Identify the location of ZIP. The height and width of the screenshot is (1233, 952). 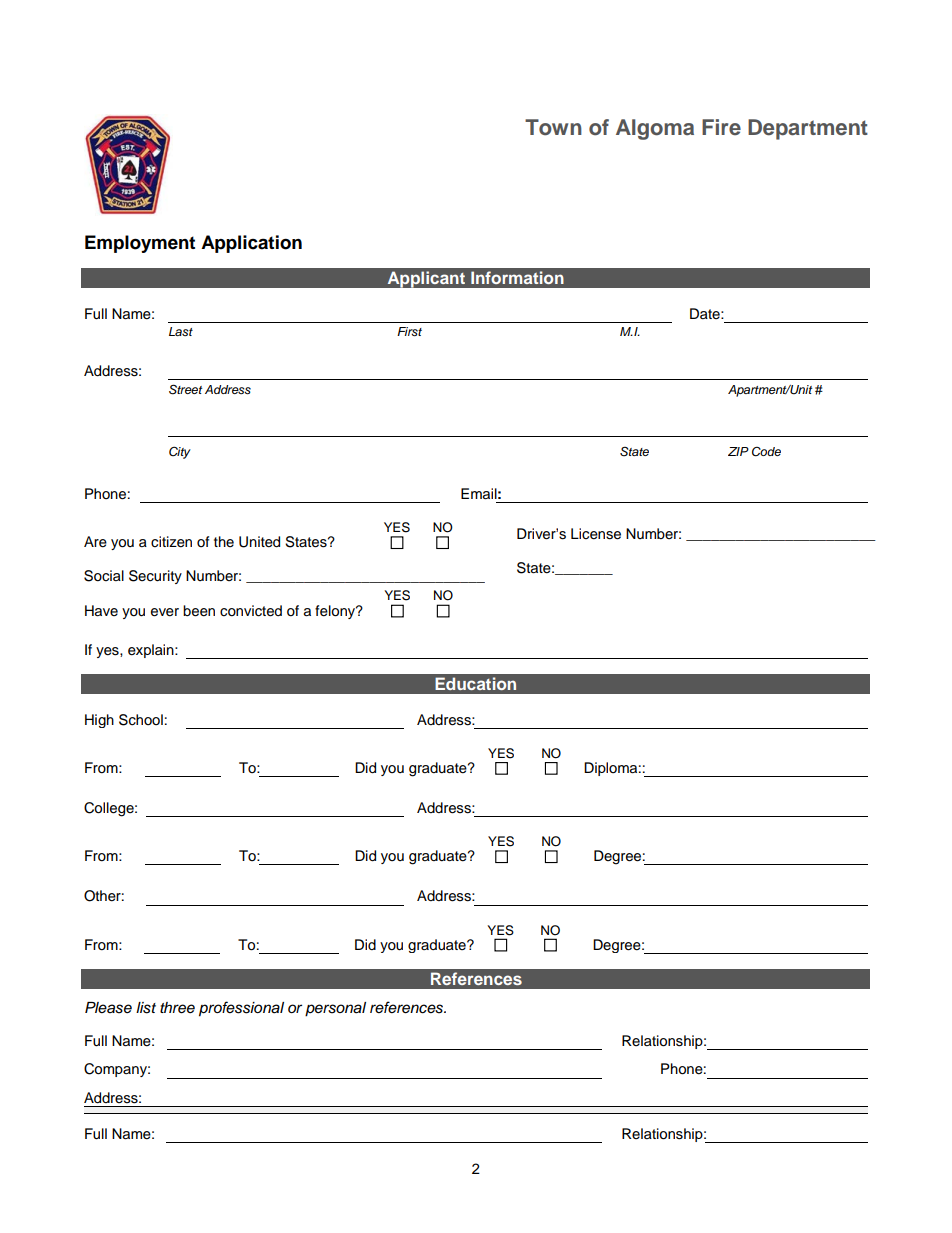
(738, 451).
